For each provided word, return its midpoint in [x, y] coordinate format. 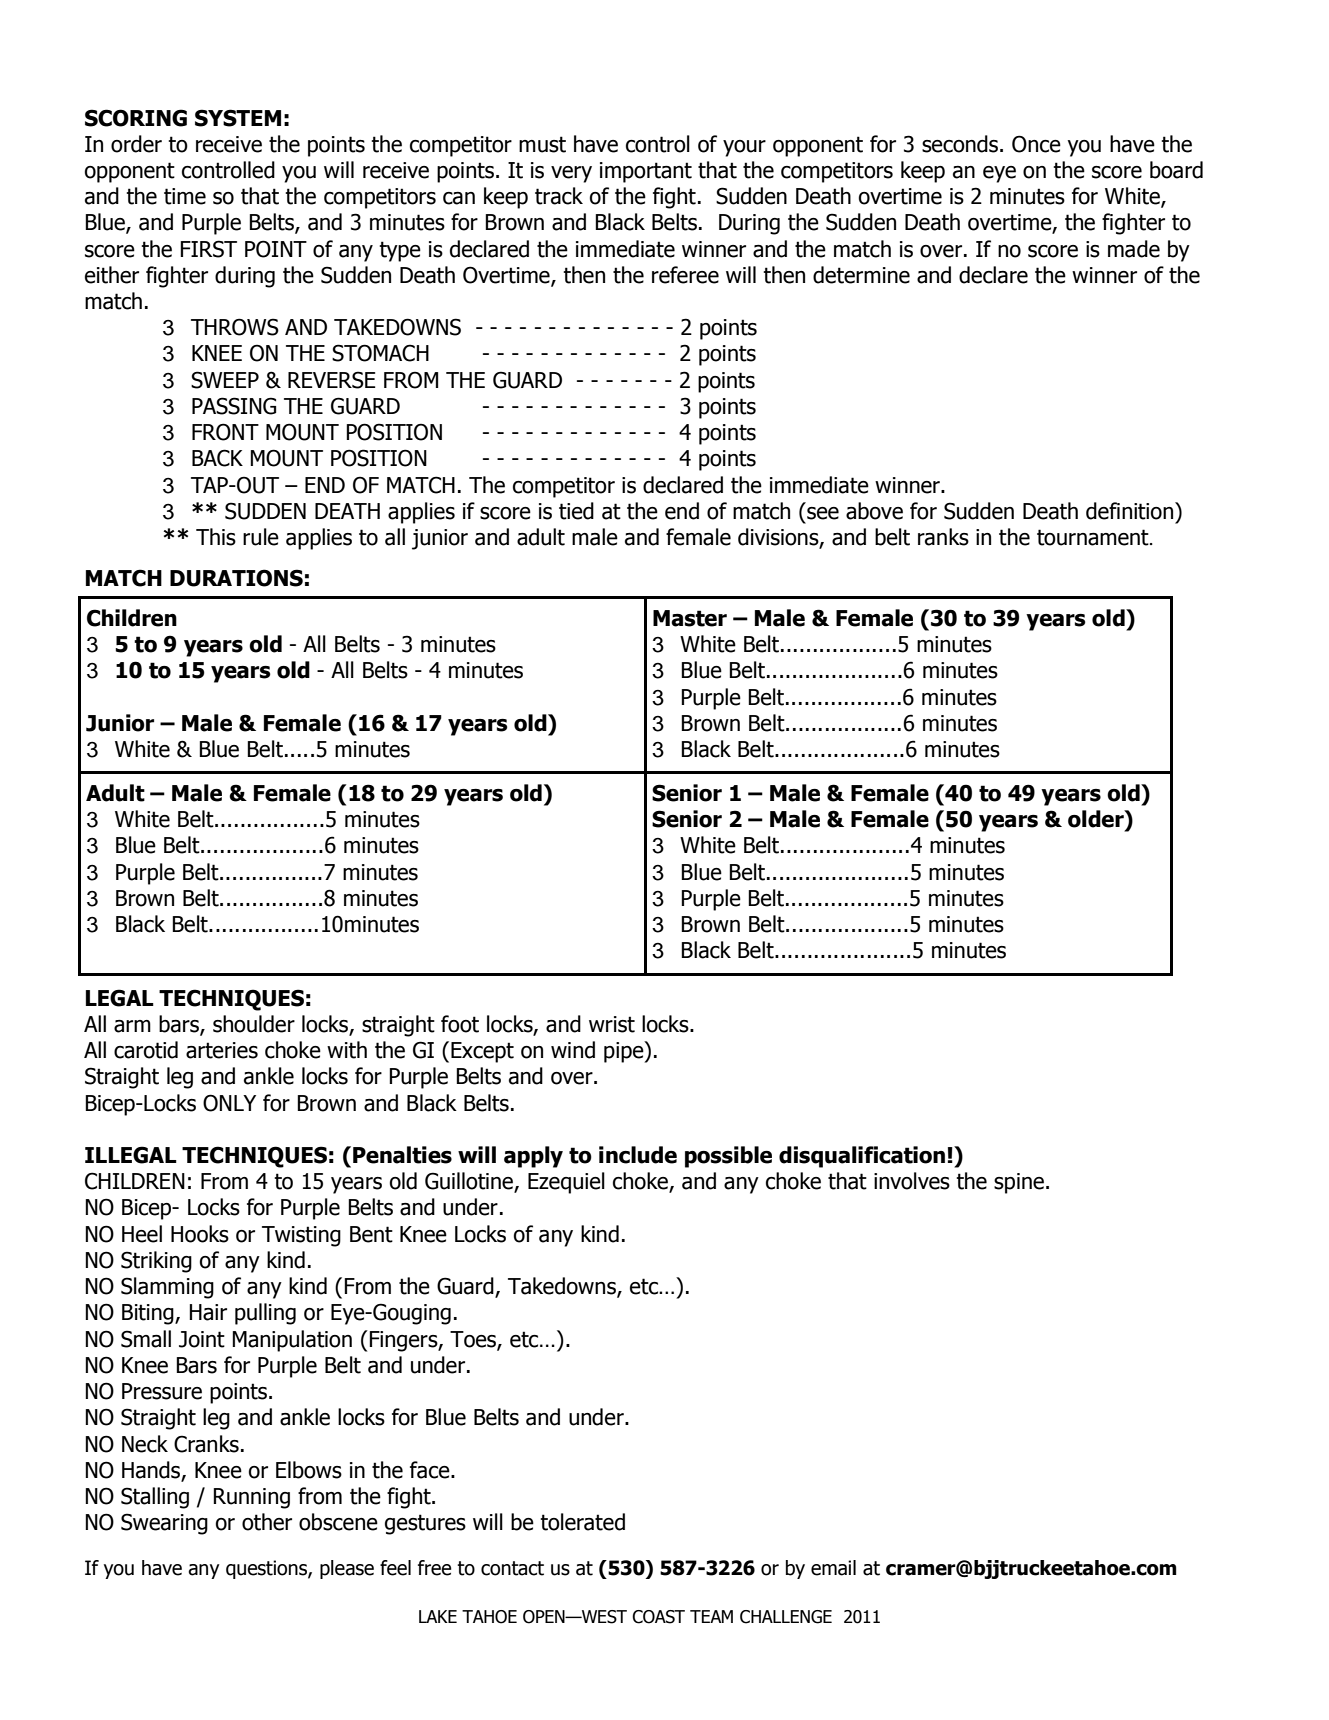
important [646, 172]
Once [1036, 144]
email [833, 1568]
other [267, 1522]
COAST [658, 1617]
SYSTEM [238, 118]
